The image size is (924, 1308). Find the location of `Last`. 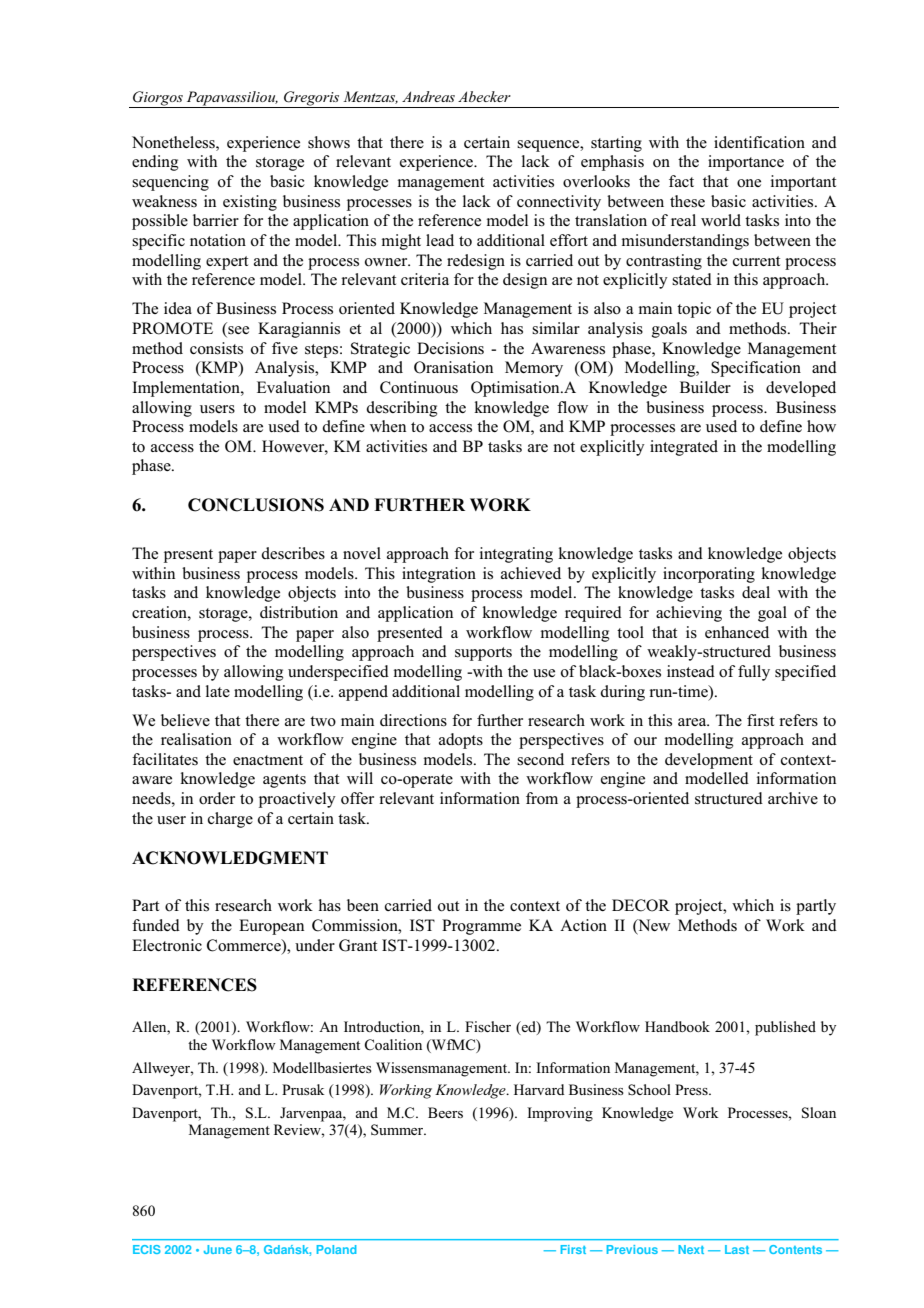

Last is located at coordinates (737, 1249).
